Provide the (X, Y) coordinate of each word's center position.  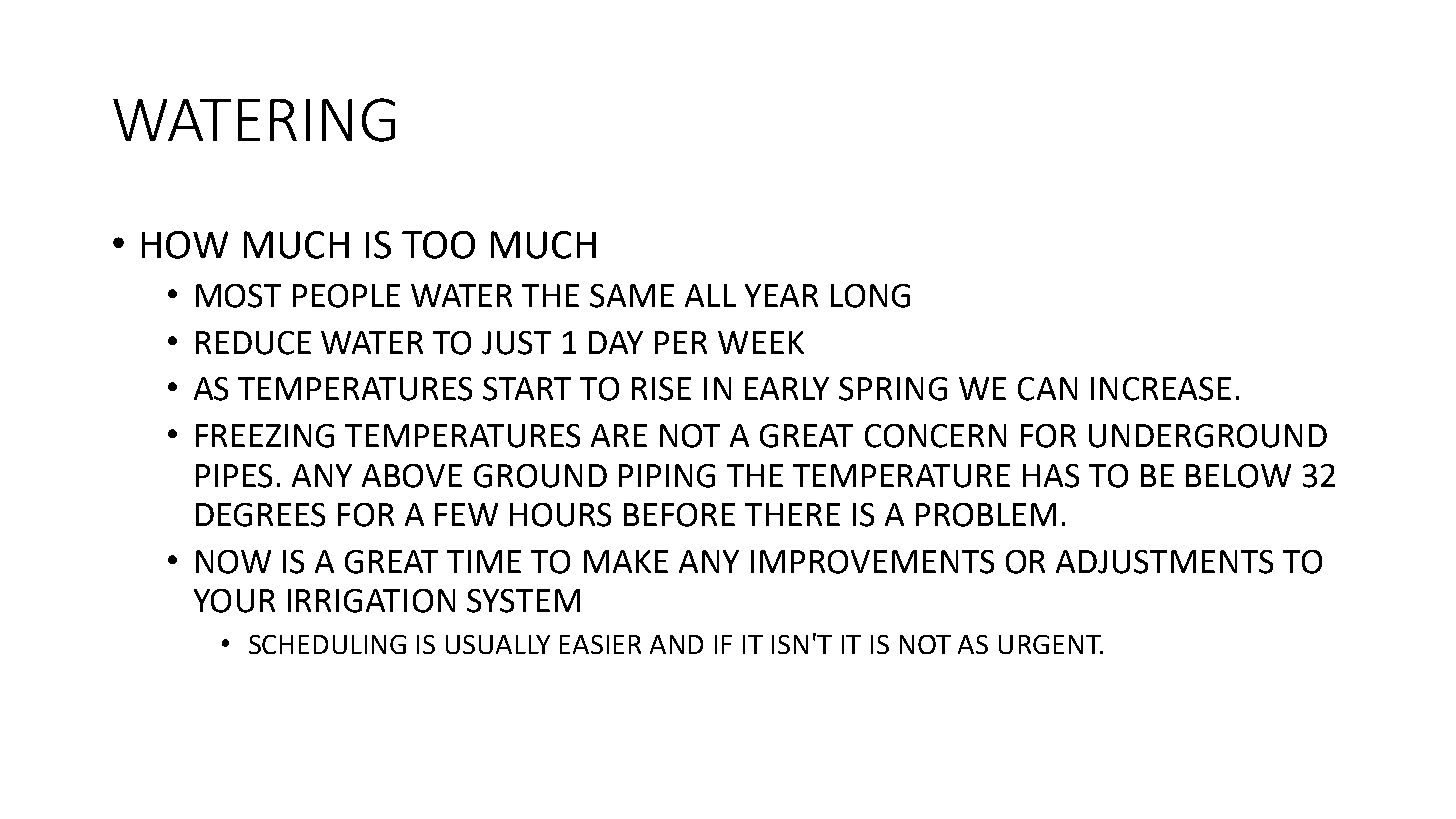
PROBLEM (986, 515)
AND (676, 644)
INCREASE (1161, 389)
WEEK (761, 342)
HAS (1051, 476)
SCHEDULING (327, 644)
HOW (185, 245)
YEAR (781, 295)
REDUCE (253, 343)
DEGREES (260, 515)
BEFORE (679, 515)
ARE (619, 435)
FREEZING (265, 436)
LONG (870, 296)
